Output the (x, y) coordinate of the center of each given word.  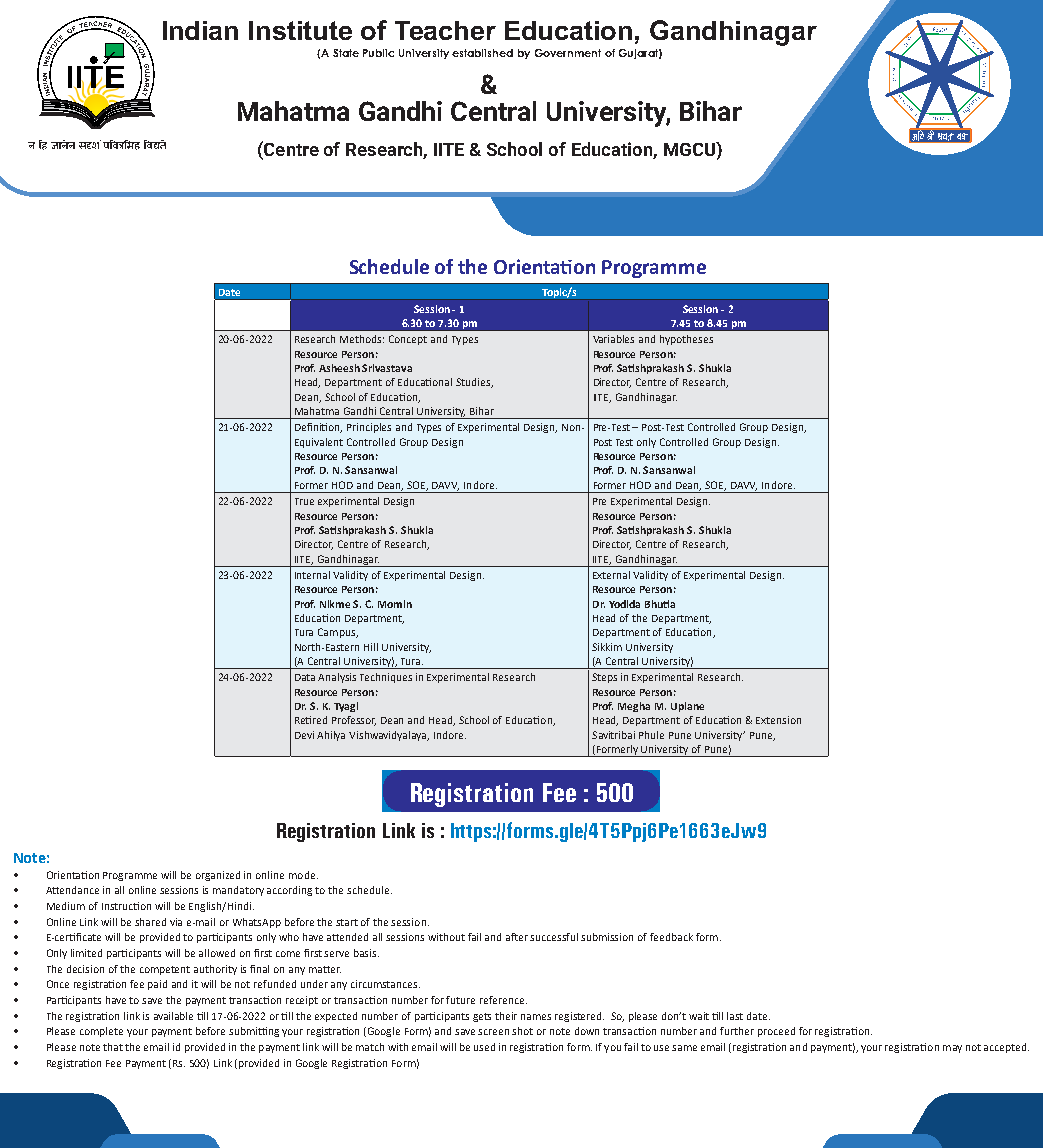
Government (568, 53)
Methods (362, 339)
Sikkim (607, 647)
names (536, 1017)
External (611, 575)
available (173, 1016)
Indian (200, 30)
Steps (604, 678)
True (304, 501)
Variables (613, 339)
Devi (304, 735)
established (482, 53)
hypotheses (686, 340)
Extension (778, 720)
